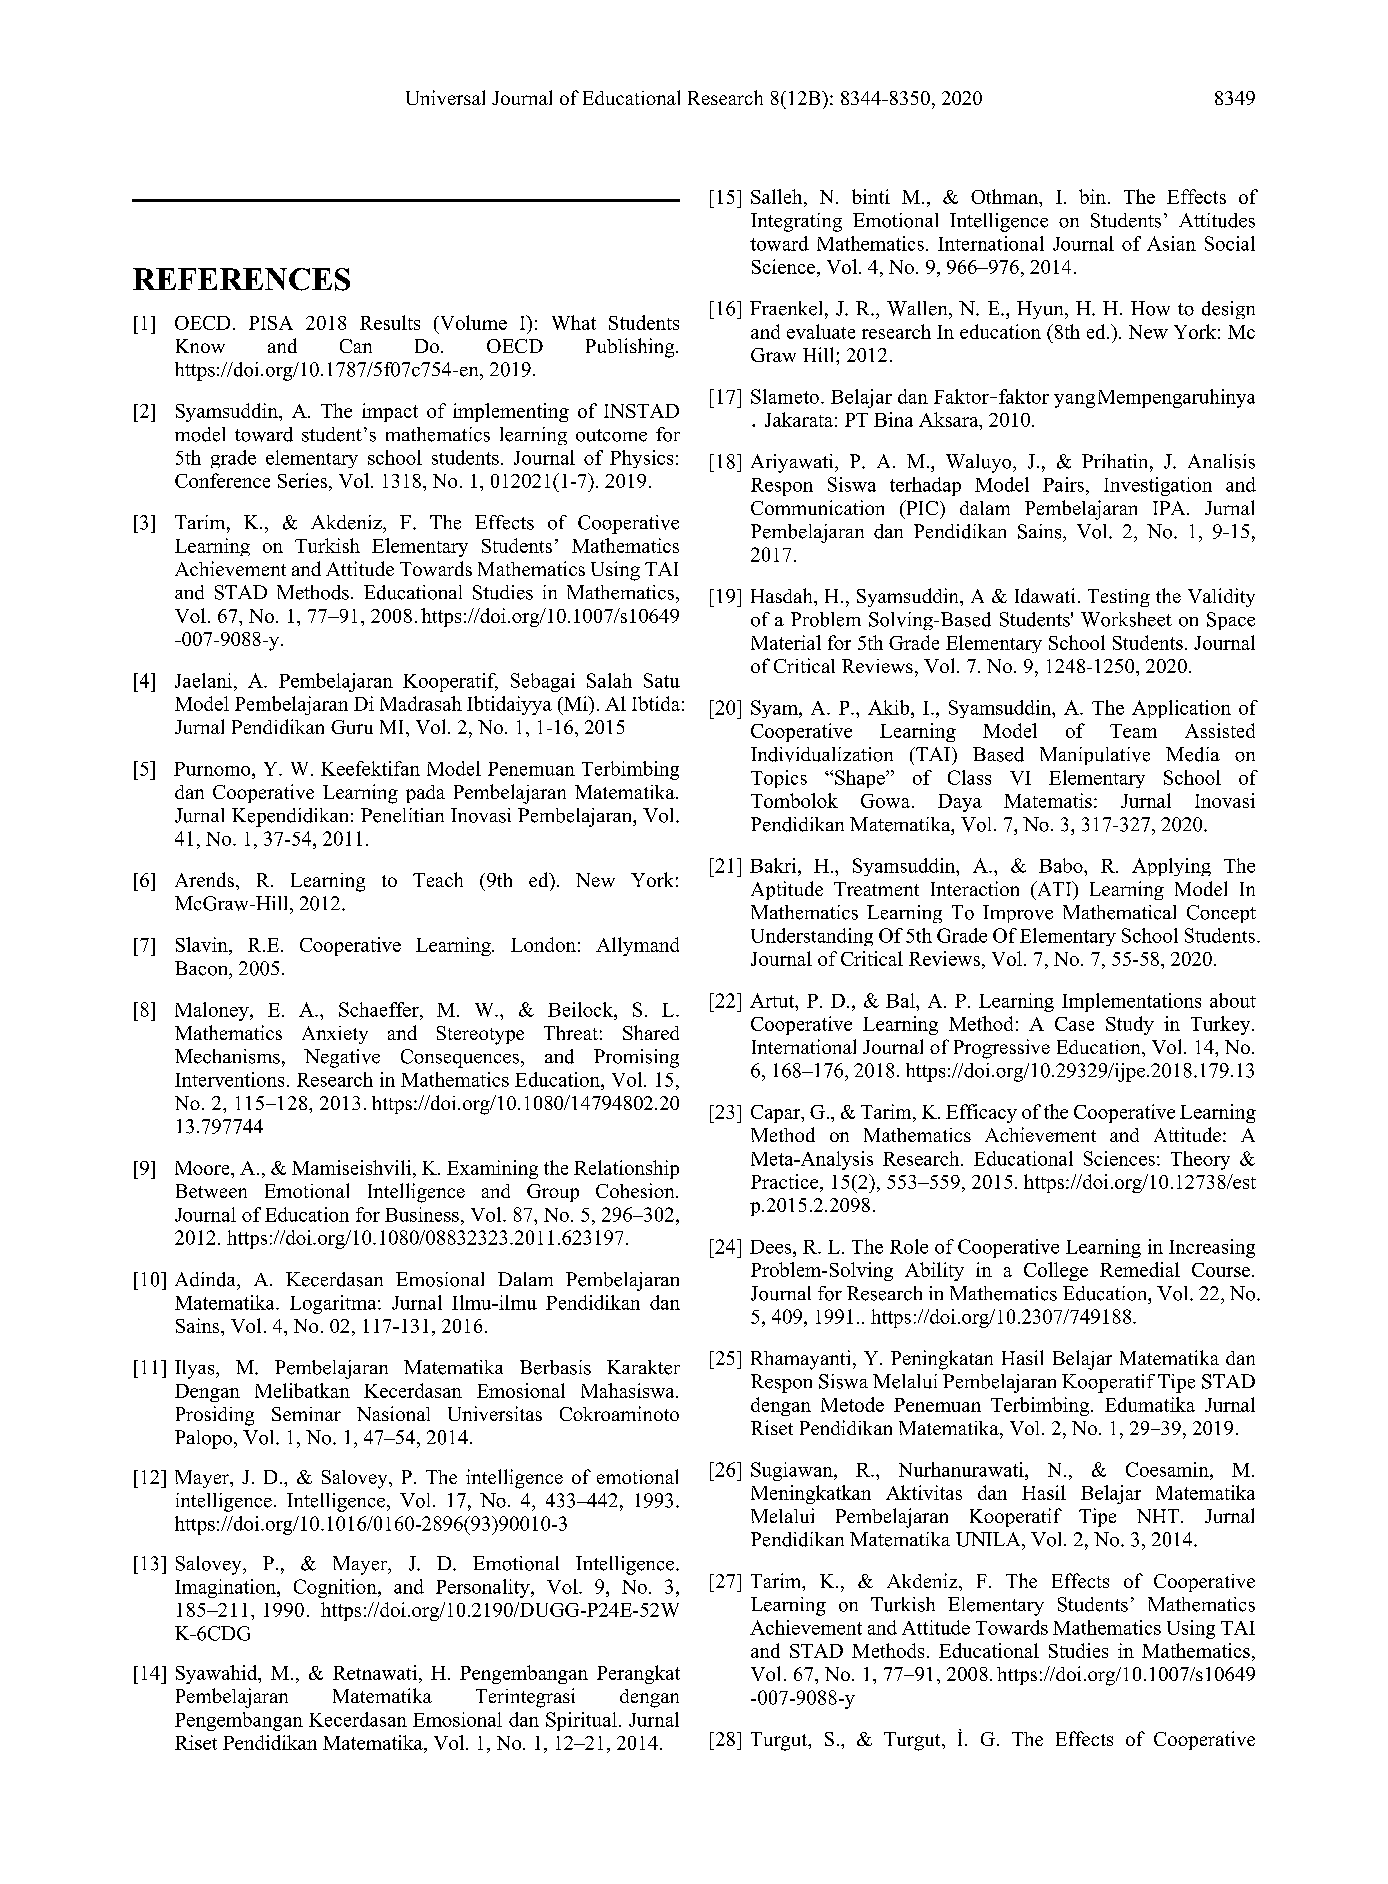  I want to click on Satu, so click(662, 680).
